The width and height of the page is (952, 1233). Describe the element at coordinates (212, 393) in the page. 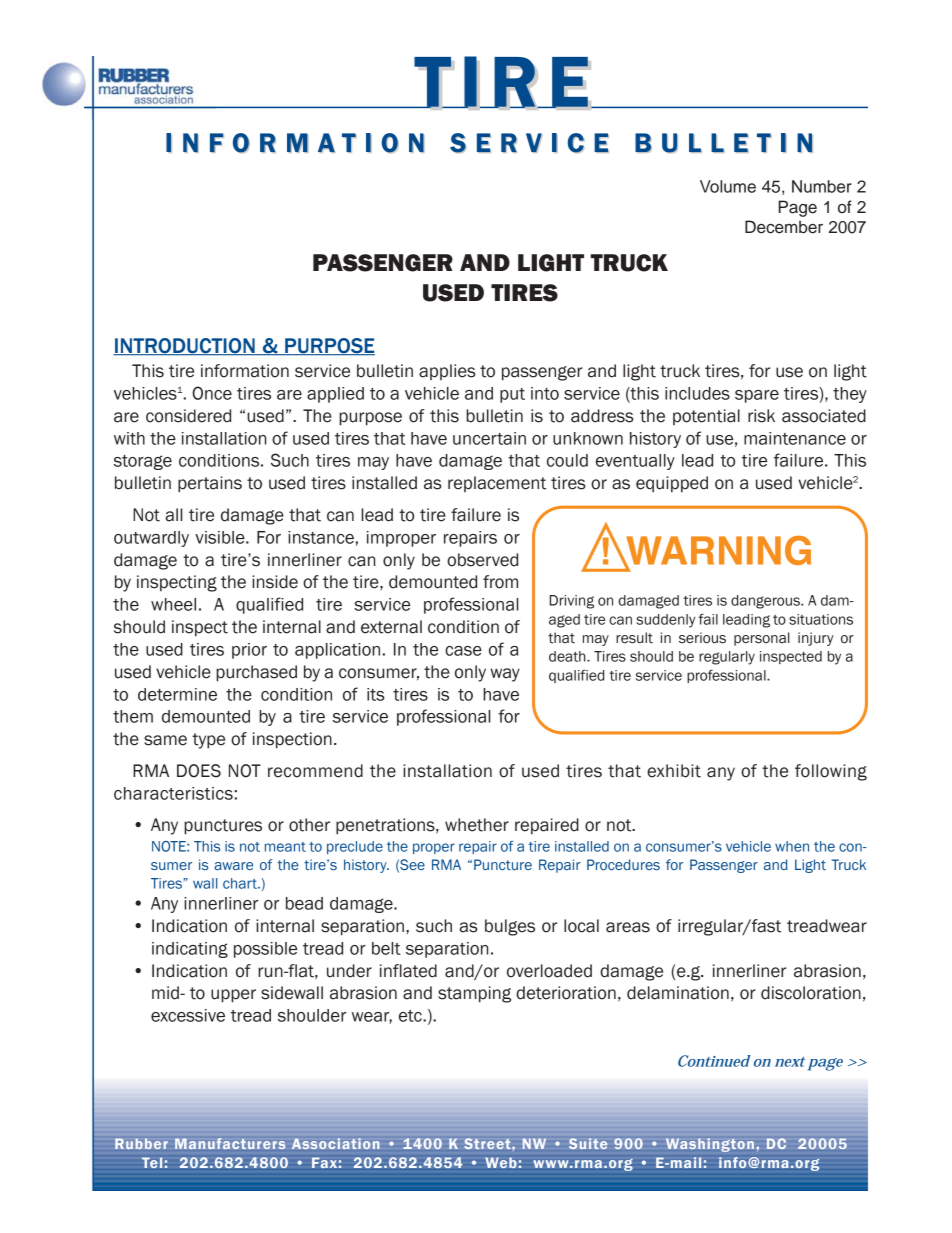

I see `Once` at that location.
